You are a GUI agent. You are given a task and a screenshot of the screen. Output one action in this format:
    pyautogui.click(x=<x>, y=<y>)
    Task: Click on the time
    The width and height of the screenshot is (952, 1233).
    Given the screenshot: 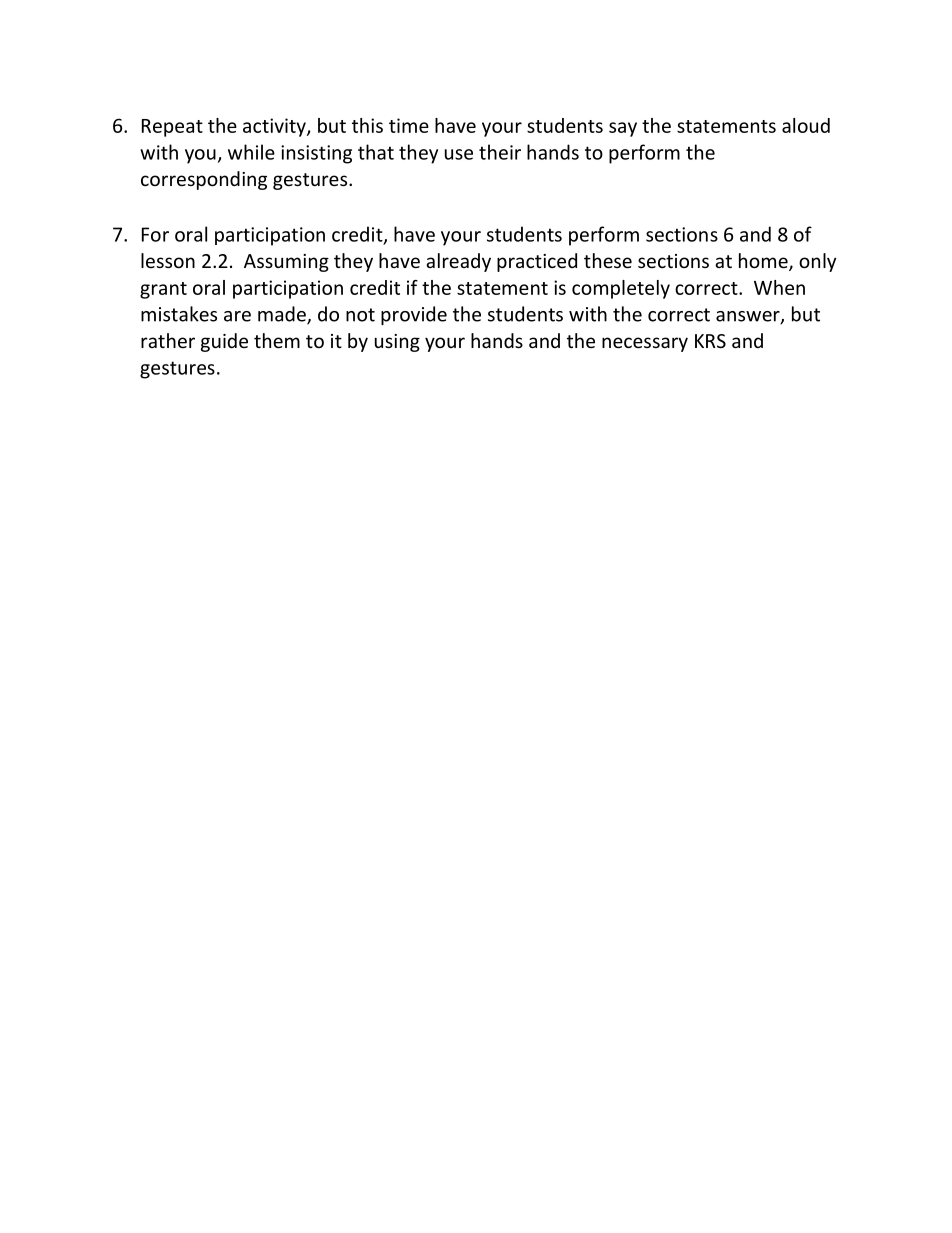 What is the action you would take?
    pyautogui.click(x=409, y=125)
